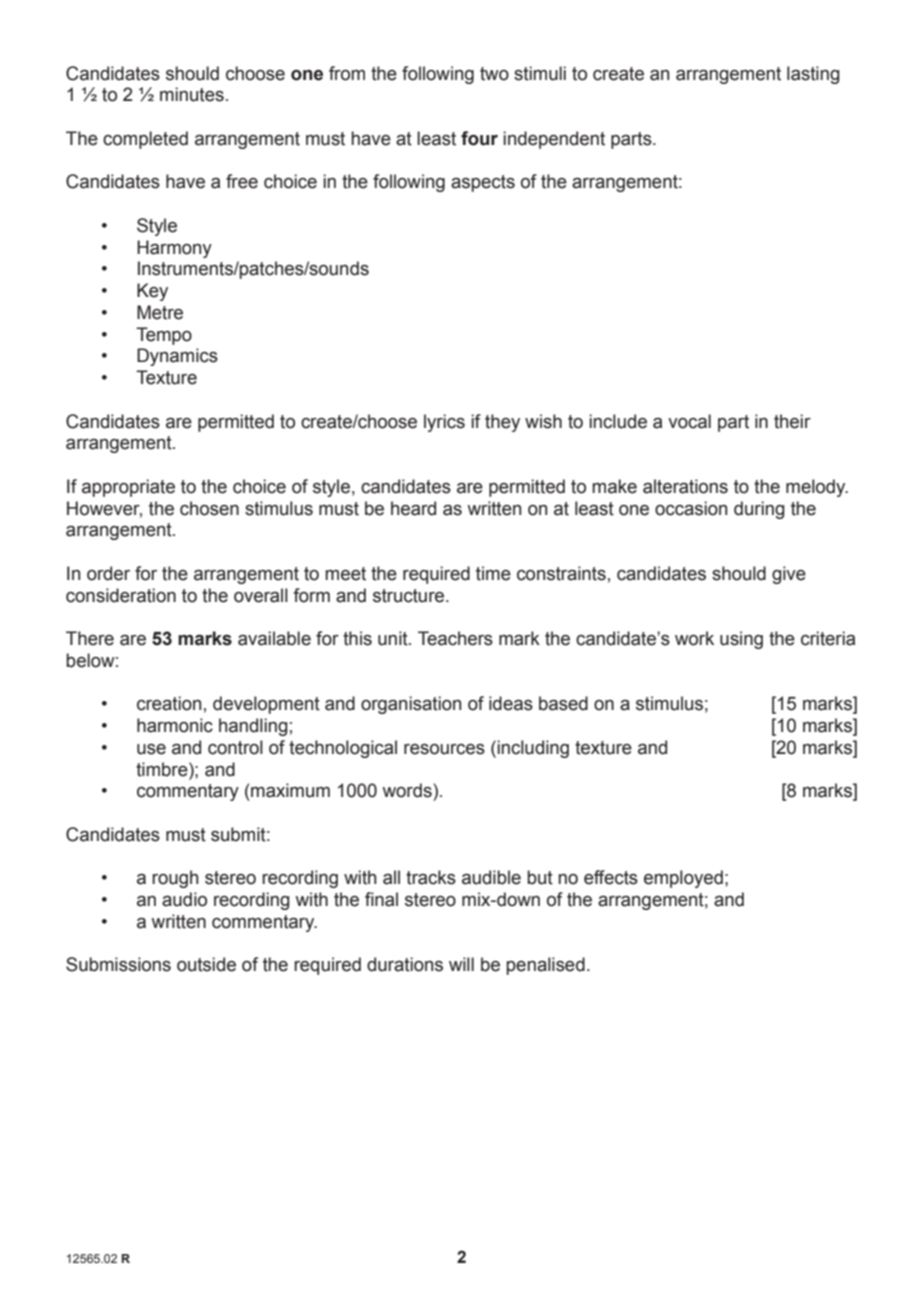  What do you see at coordinates (160, 312) in the screenshot?
I see `Metre` at bounding box center [160, 312].
